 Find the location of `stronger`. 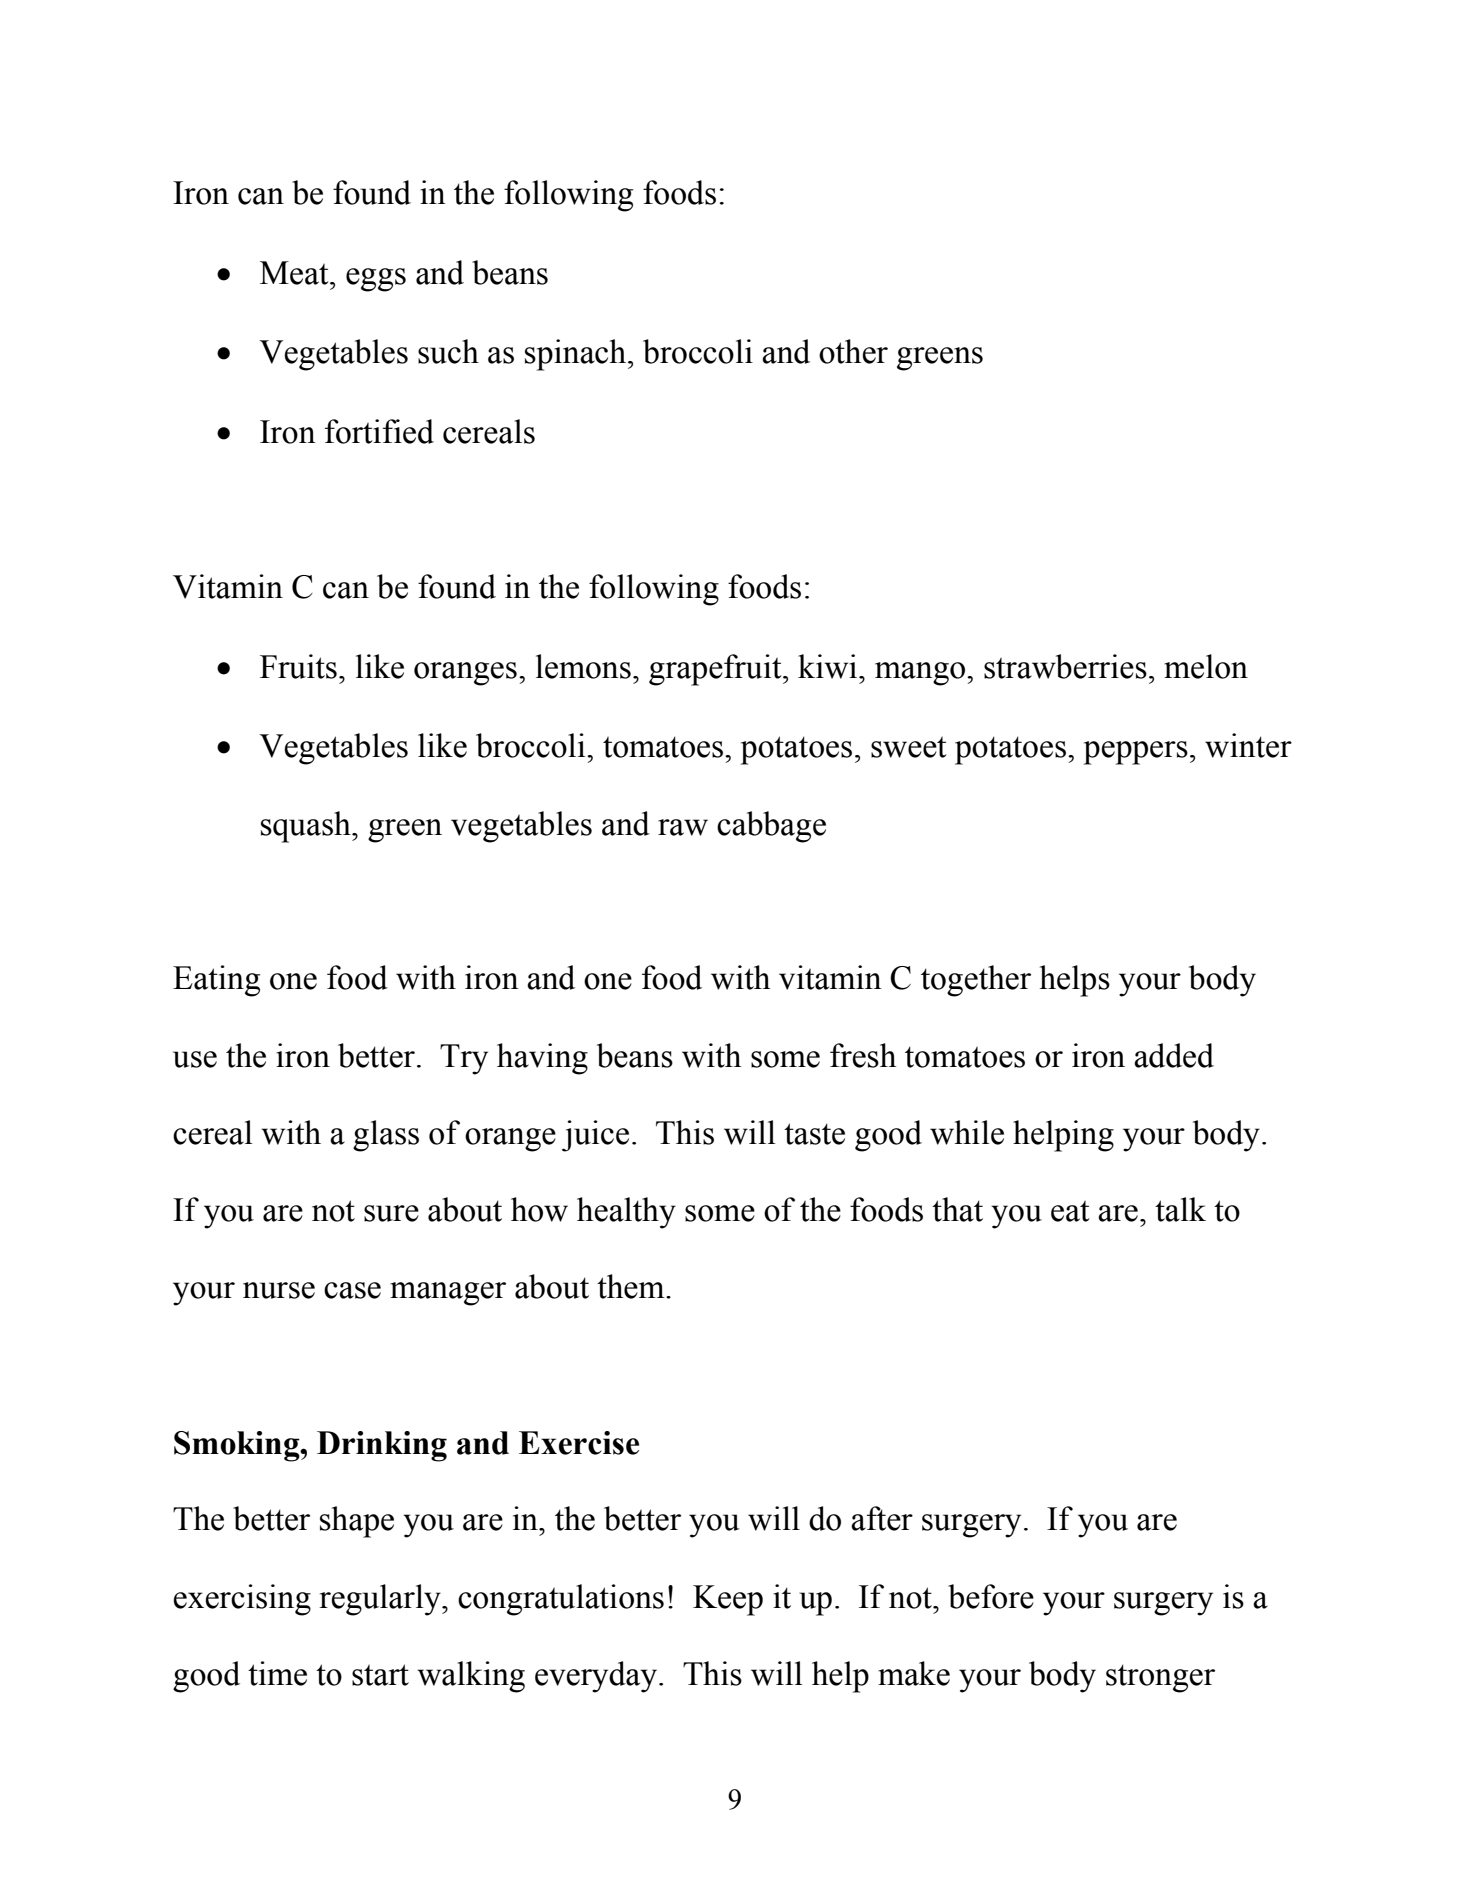

stronger is located at coordinates (1160, 1678).
